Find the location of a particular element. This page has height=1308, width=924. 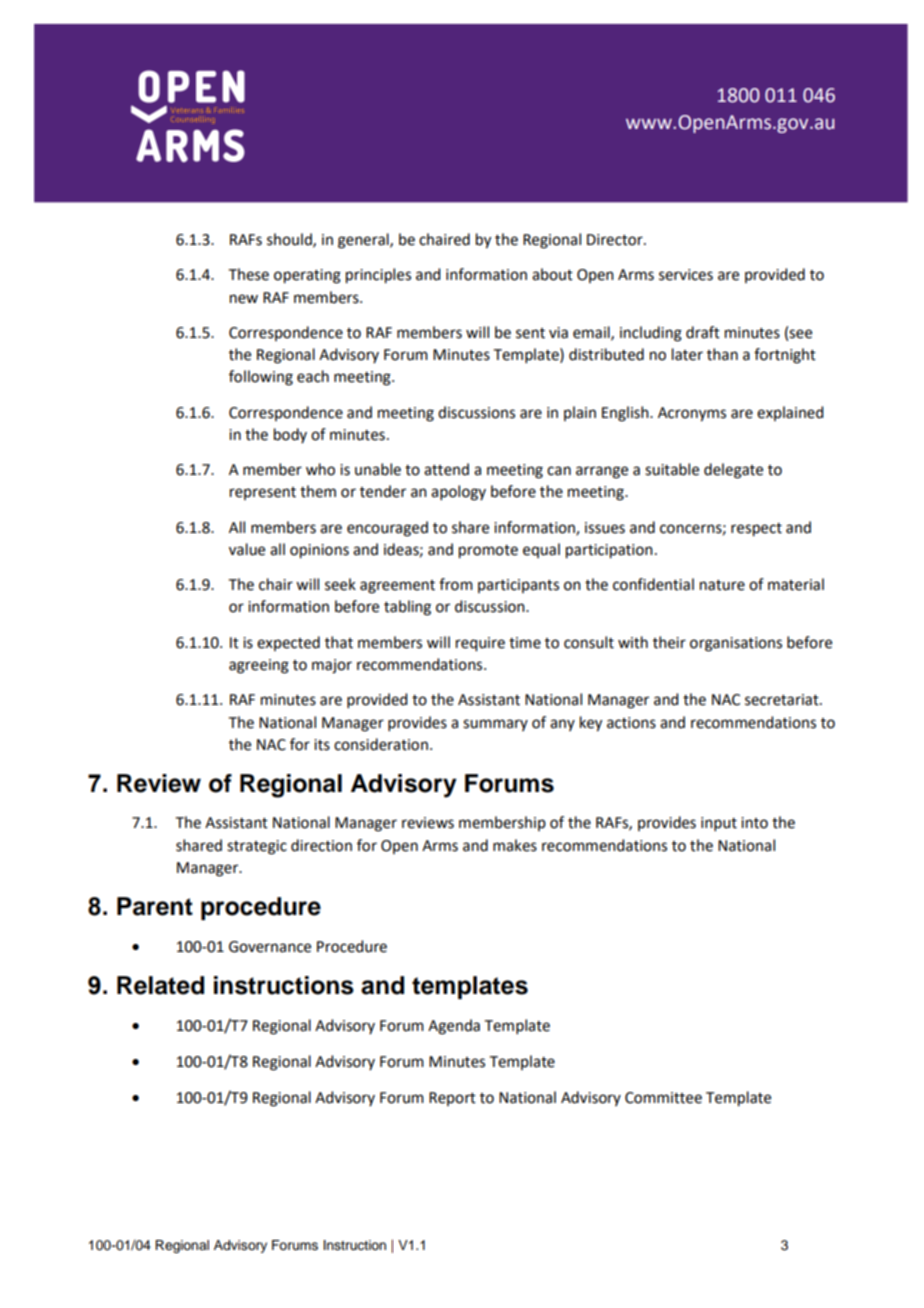

organisations is located at coordinates (736, 644).
